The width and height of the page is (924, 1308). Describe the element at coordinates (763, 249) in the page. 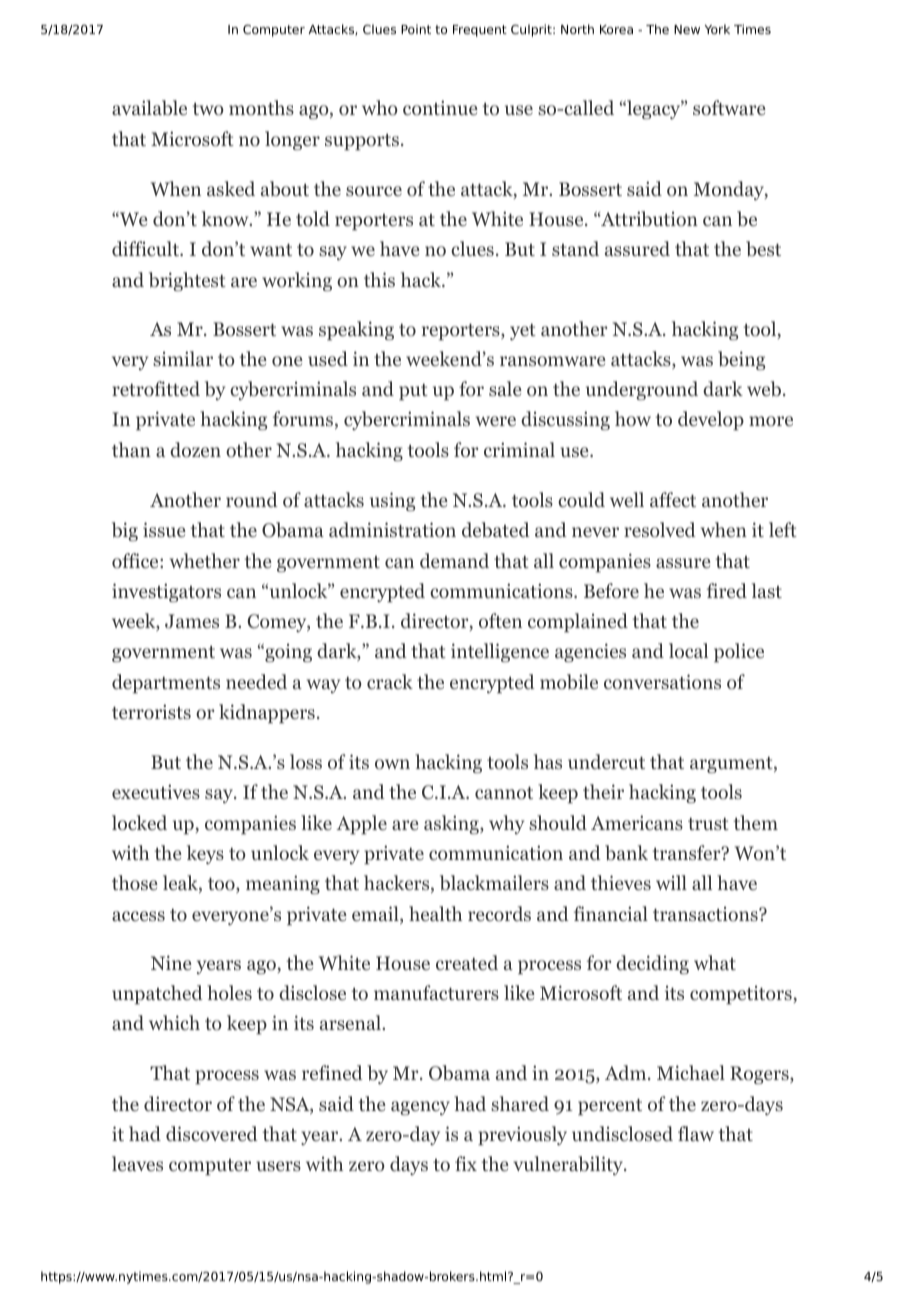

I see `best` at that location.
